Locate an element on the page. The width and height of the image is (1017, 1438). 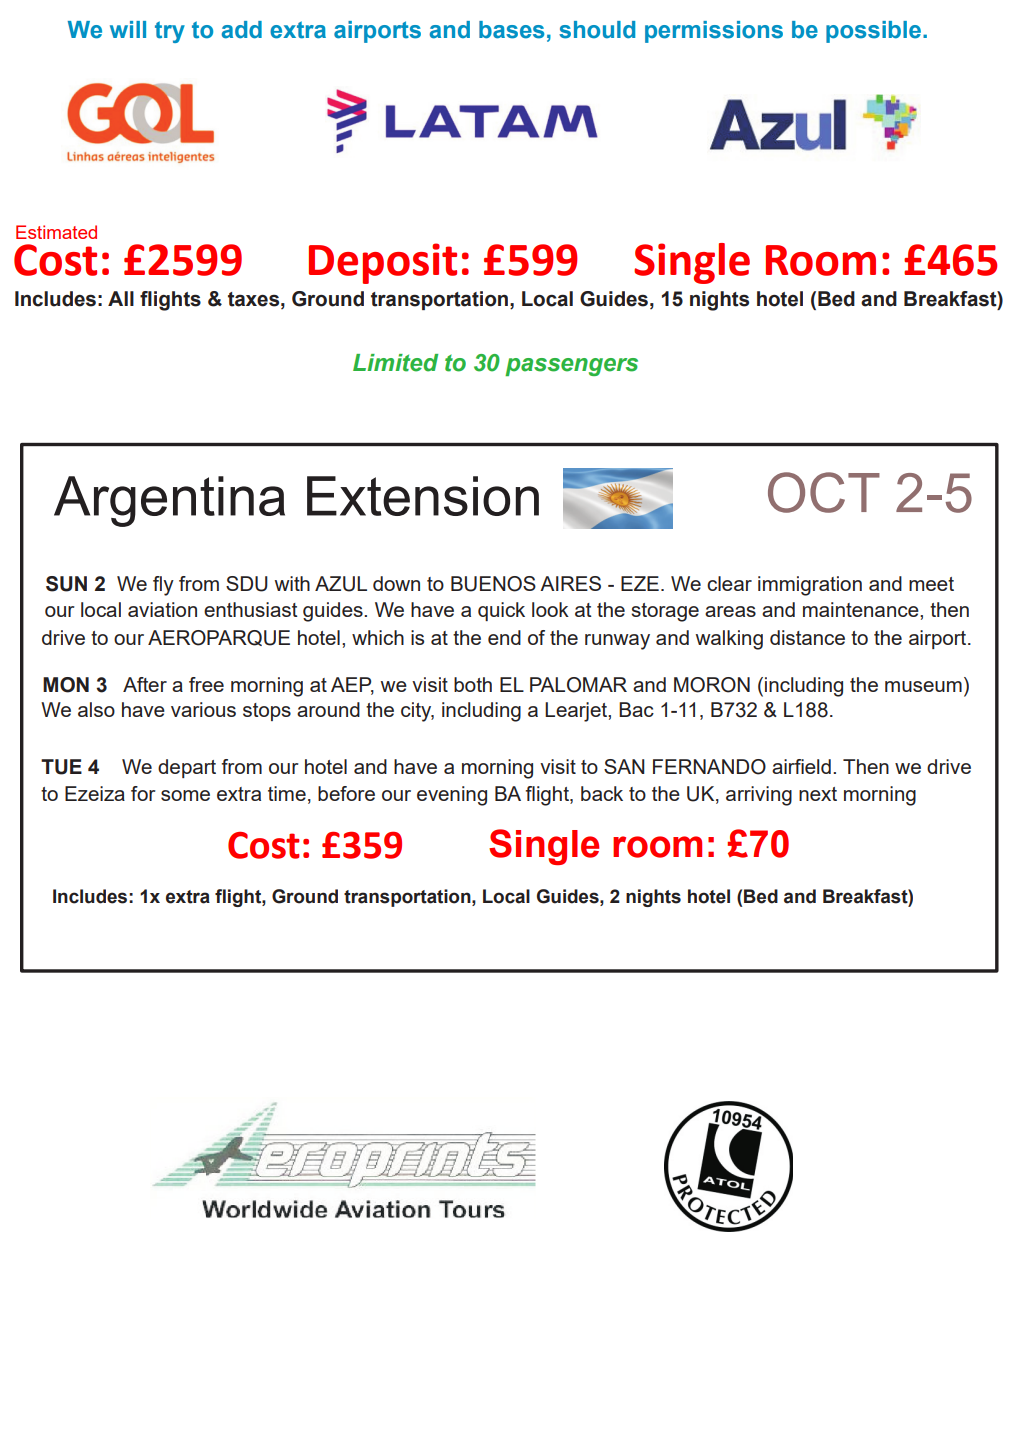
try is located at coordinates (170, 32).
